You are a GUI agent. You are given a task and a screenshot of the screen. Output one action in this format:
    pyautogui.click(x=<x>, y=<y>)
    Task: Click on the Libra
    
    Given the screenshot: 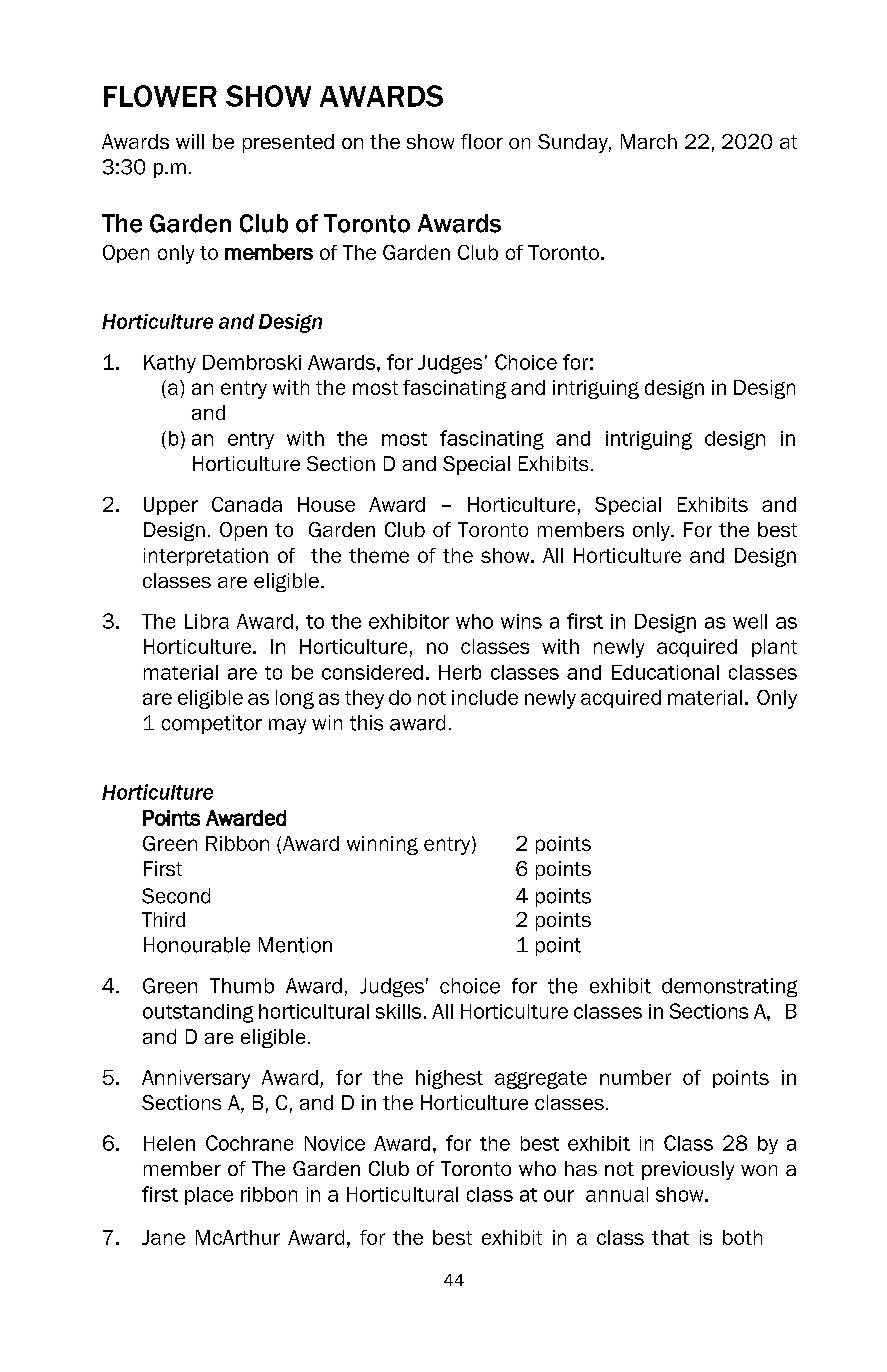 What is the action you would take?
    pyautogui.click(x=207, y=621)
